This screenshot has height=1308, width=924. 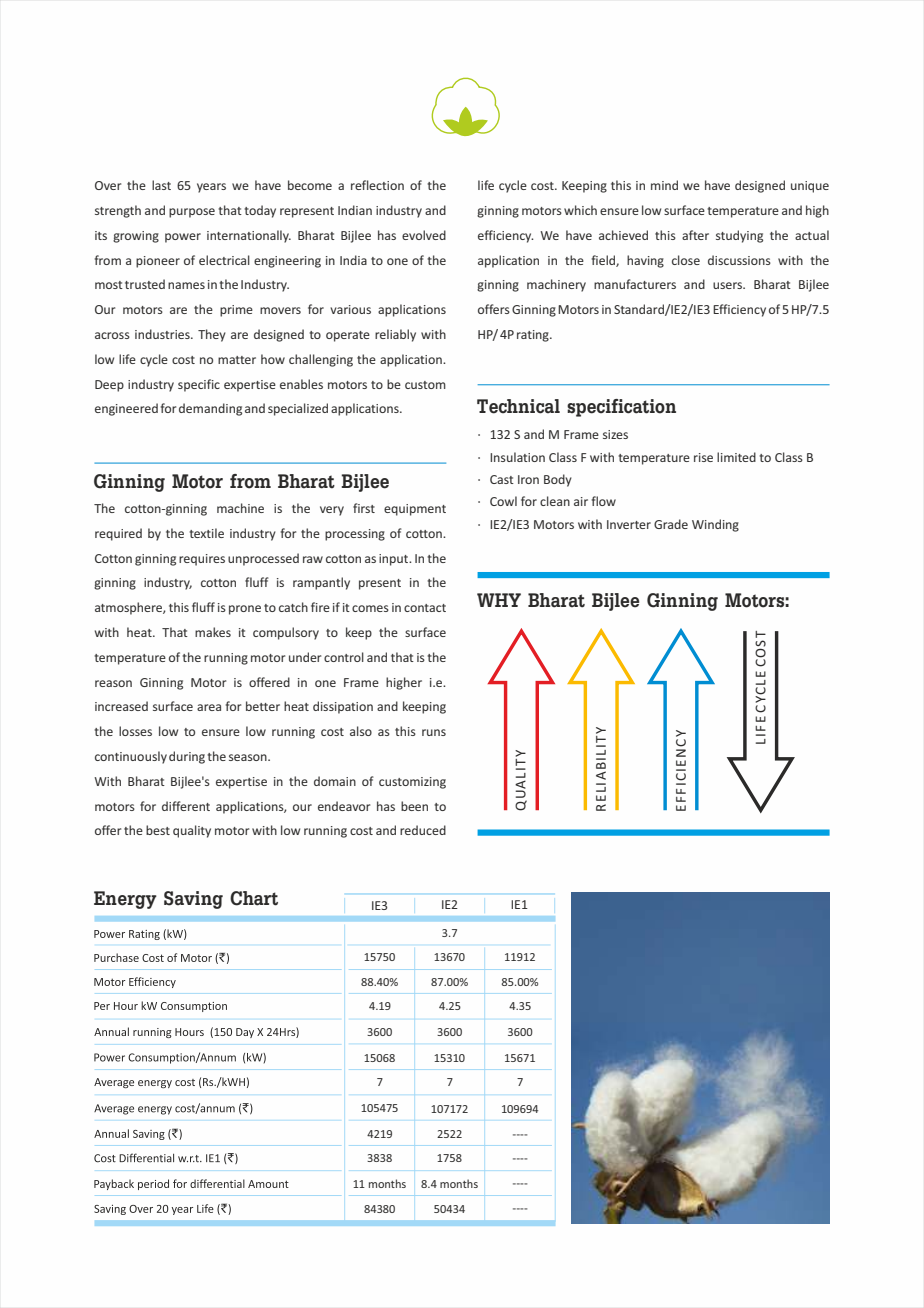 I want to click on studying, so click(x=739, y=236).
